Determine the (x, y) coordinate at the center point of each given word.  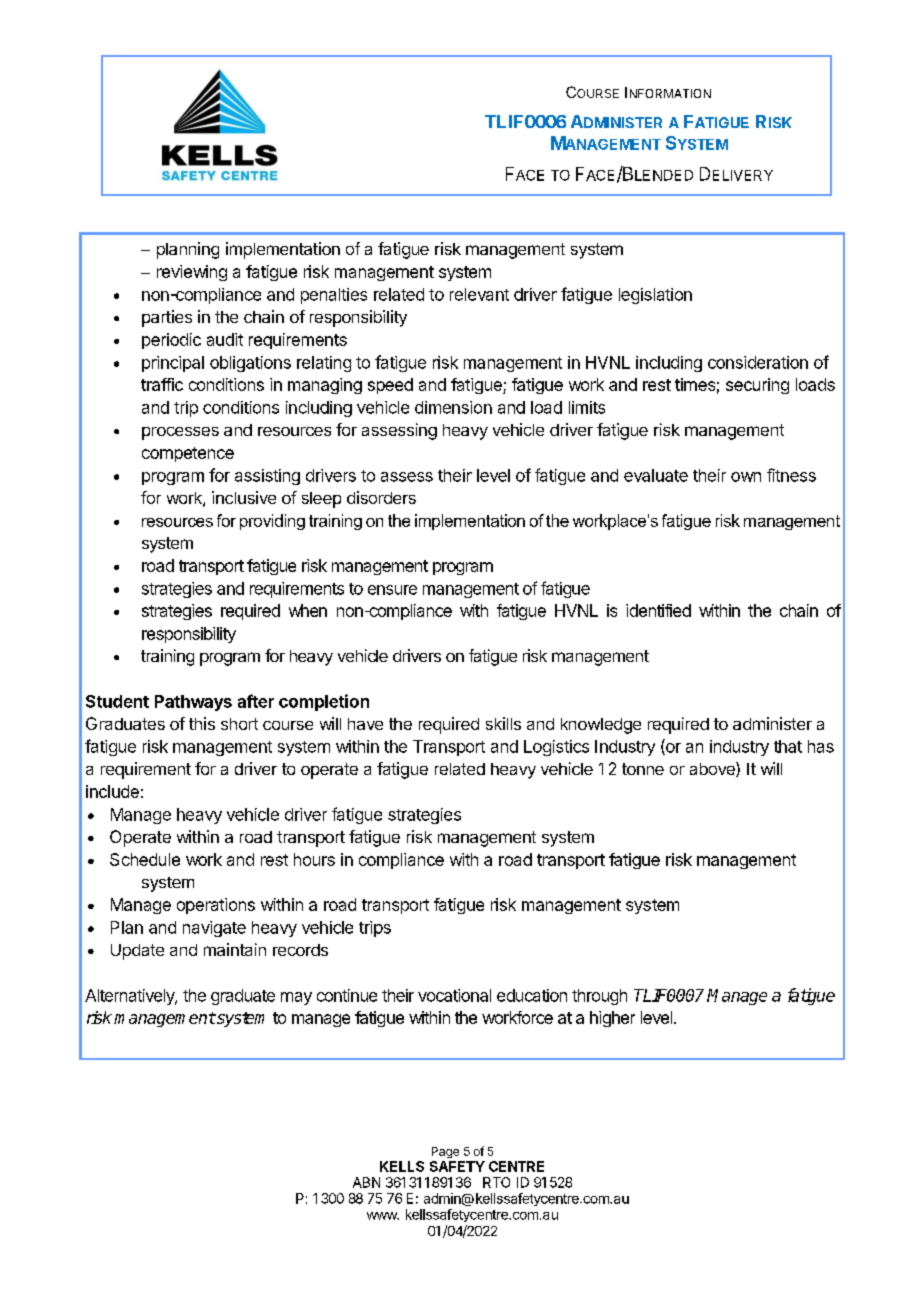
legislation (655, 296)
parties (167, 318)
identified (658, 610)
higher (612, 1019)
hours (314, 859)
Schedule (145, 859)
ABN (366, 1182)
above (713, 769)
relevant (479, 294)
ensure (392, 590)
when (308, 610)
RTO (496, 1182)
